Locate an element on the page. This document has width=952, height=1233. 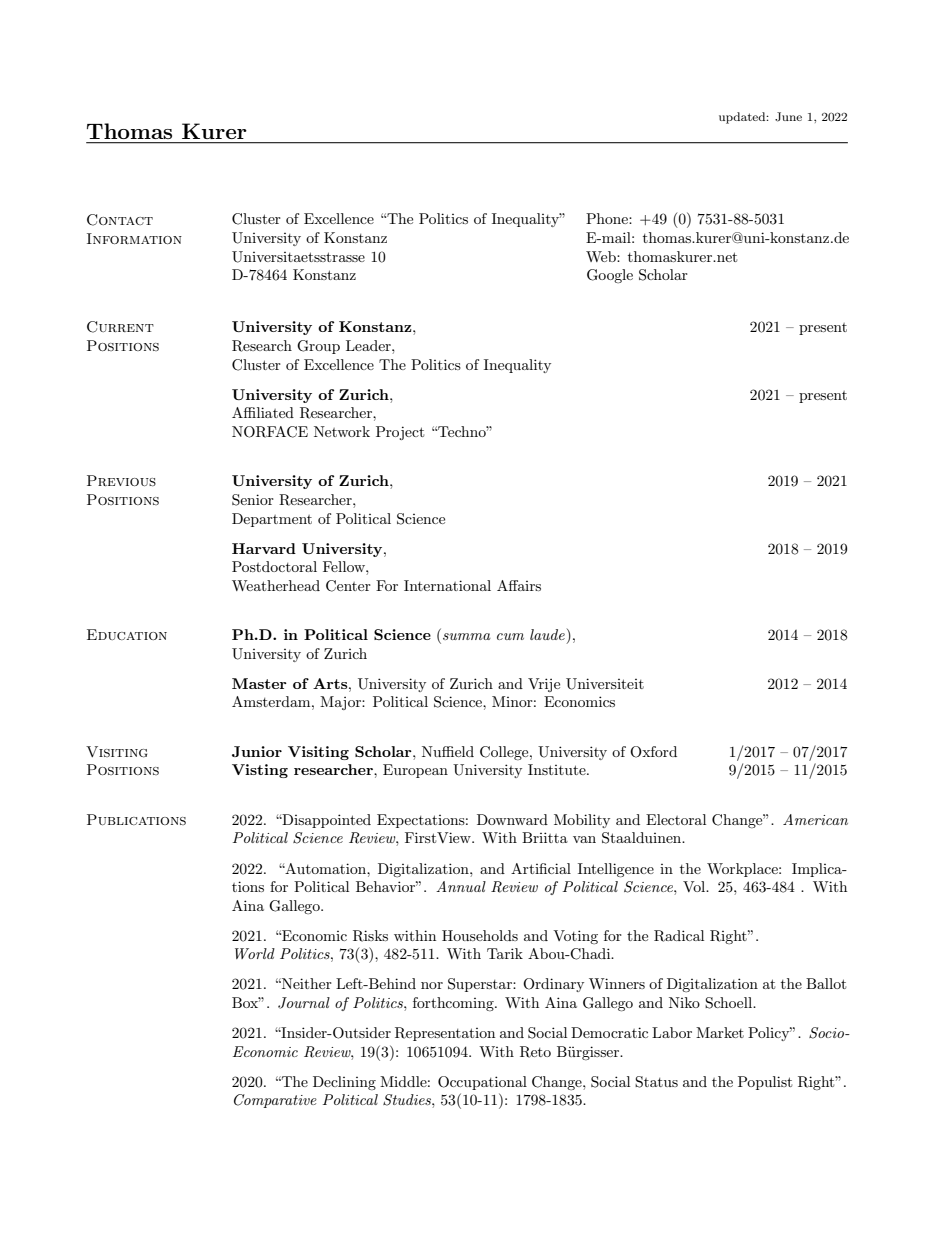
Affairs is located at coordinates (519, 585).
